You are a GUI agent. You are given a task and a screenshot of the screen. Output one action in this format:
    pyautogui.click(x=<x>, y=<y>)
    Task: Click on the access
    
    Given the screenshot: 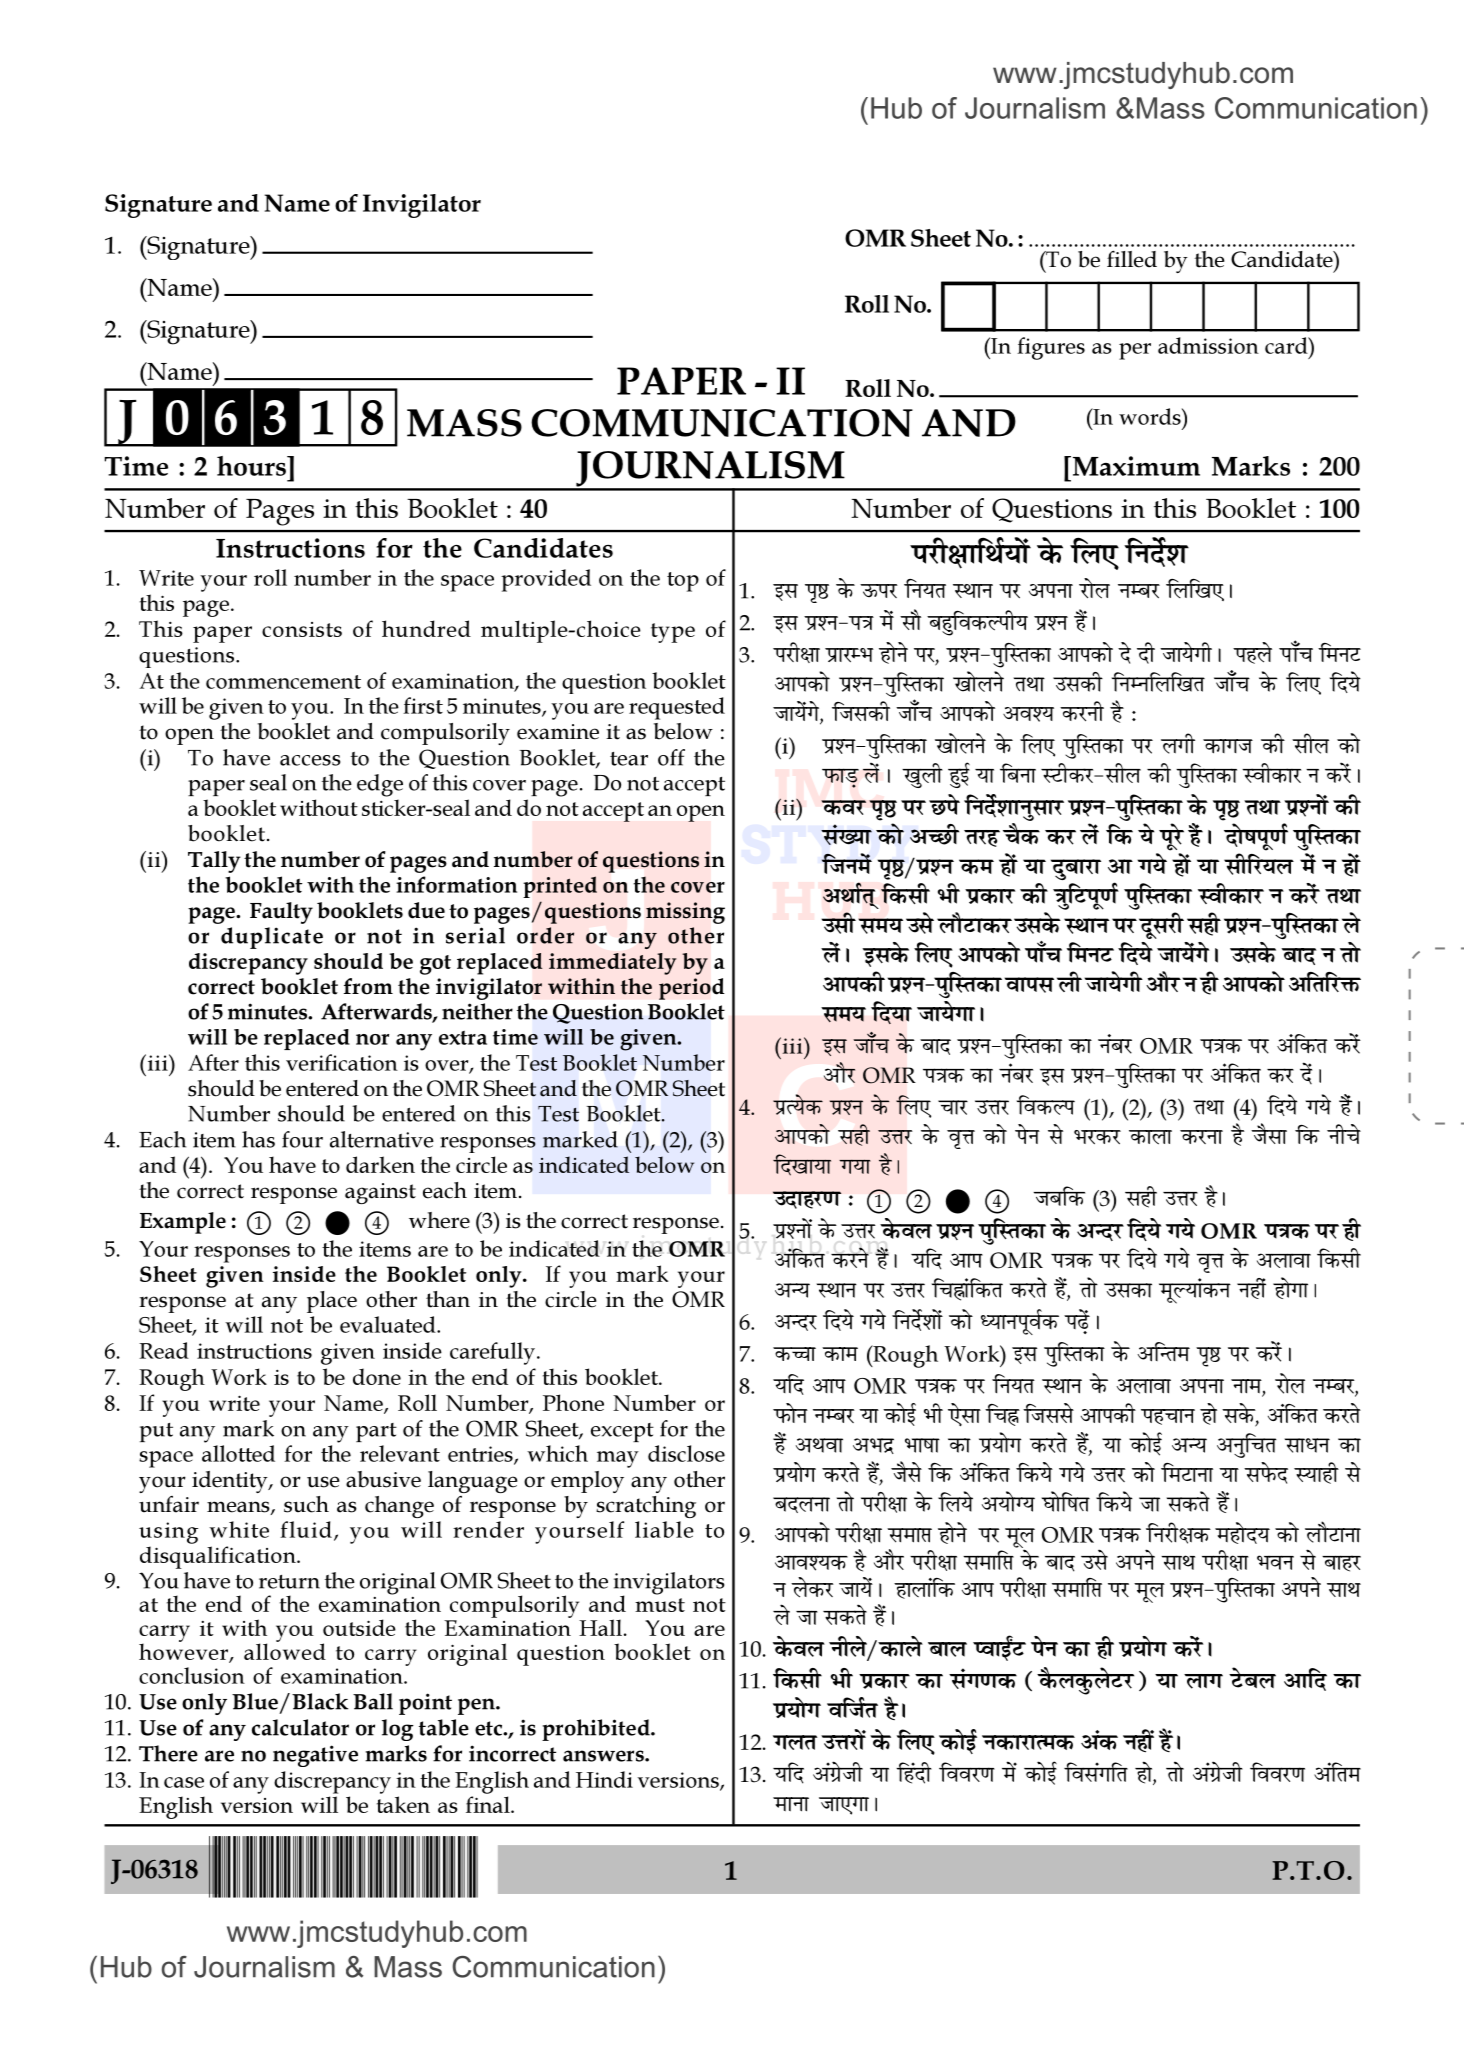 What is the action you would take?
    pyautogui.click(x=310, y=760)
